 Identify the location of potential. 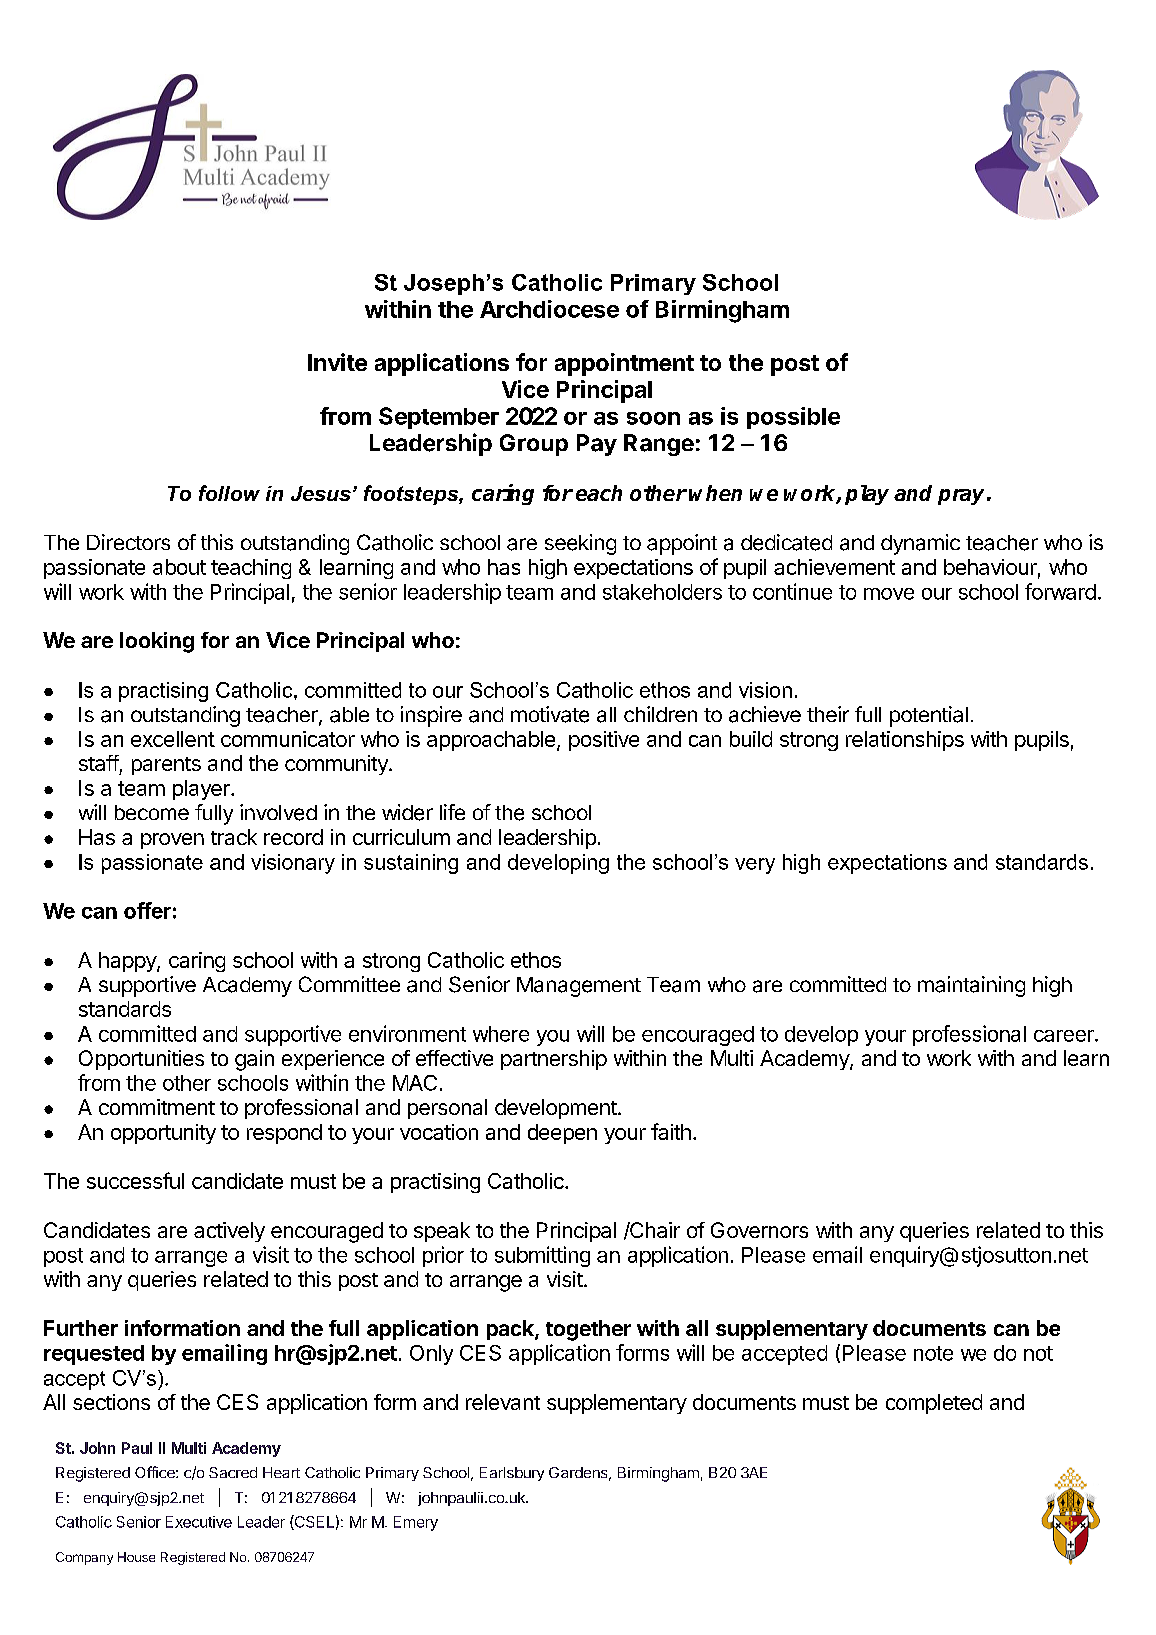
(929, 716).
